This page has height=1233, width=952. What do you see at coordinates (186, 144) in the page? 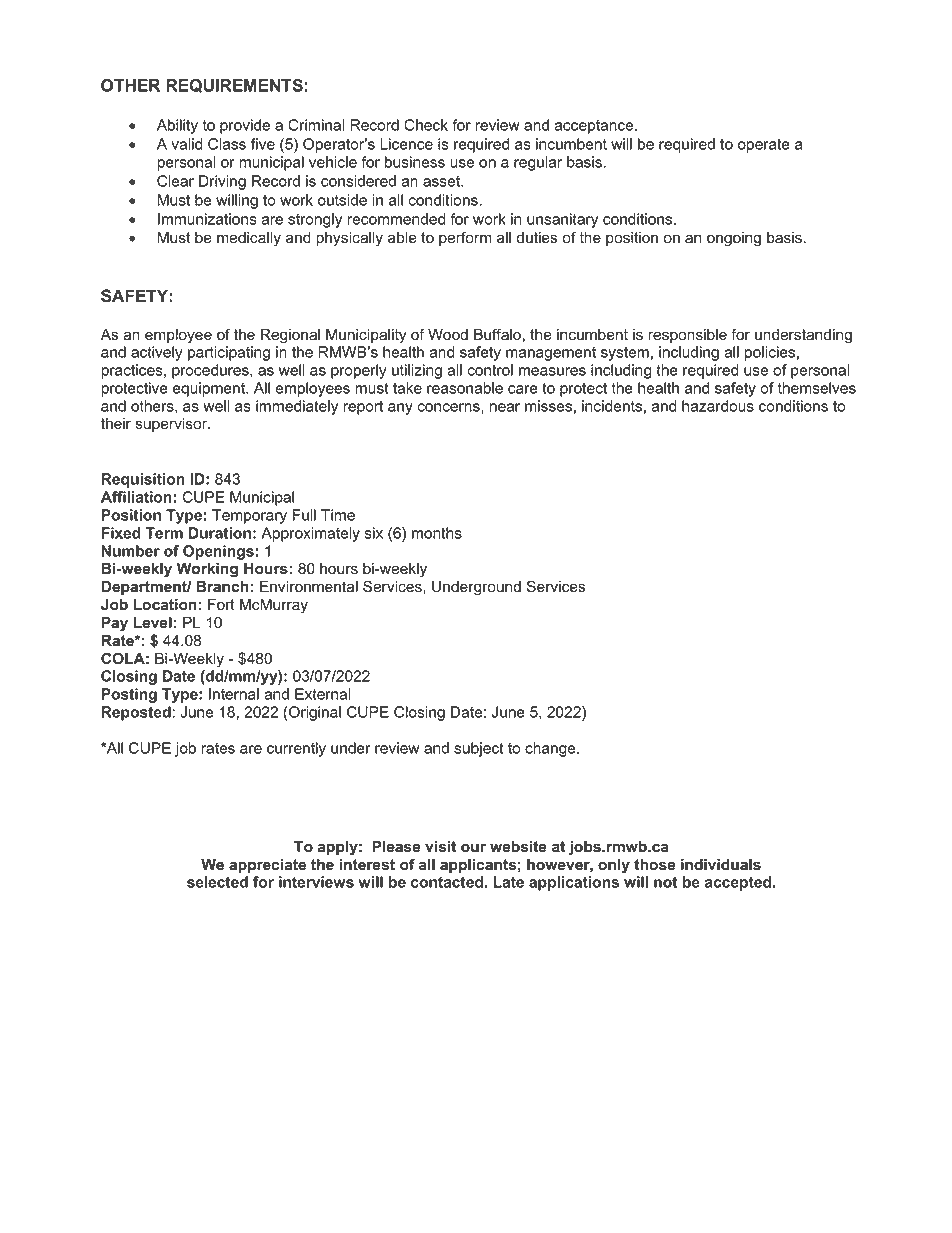
I see `valid` at bounding box center [186, 144].
